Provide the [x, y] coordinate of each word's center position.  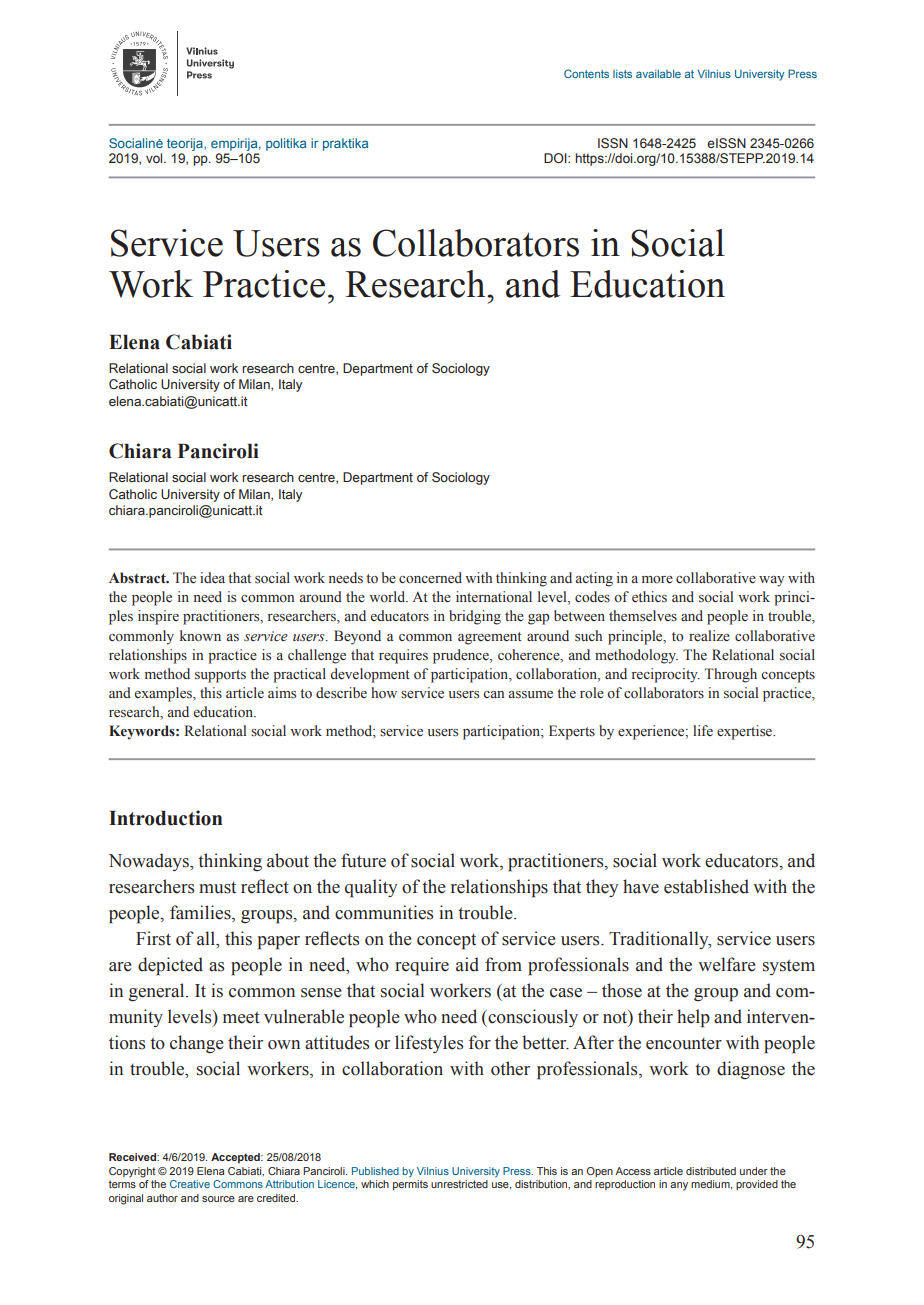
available [658, 74]
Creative [190, 1184]
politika [286, 144]
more [657, 580]
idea [212, 577]
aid [467, 964]
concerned [430, 578]
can [493, 694]
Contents [586, 73]
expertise [745, 732]
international [494, 596]
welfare [727, 964]
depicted [170, 966]
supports [220, 676]
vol [155, 158]
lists [622, 74]
